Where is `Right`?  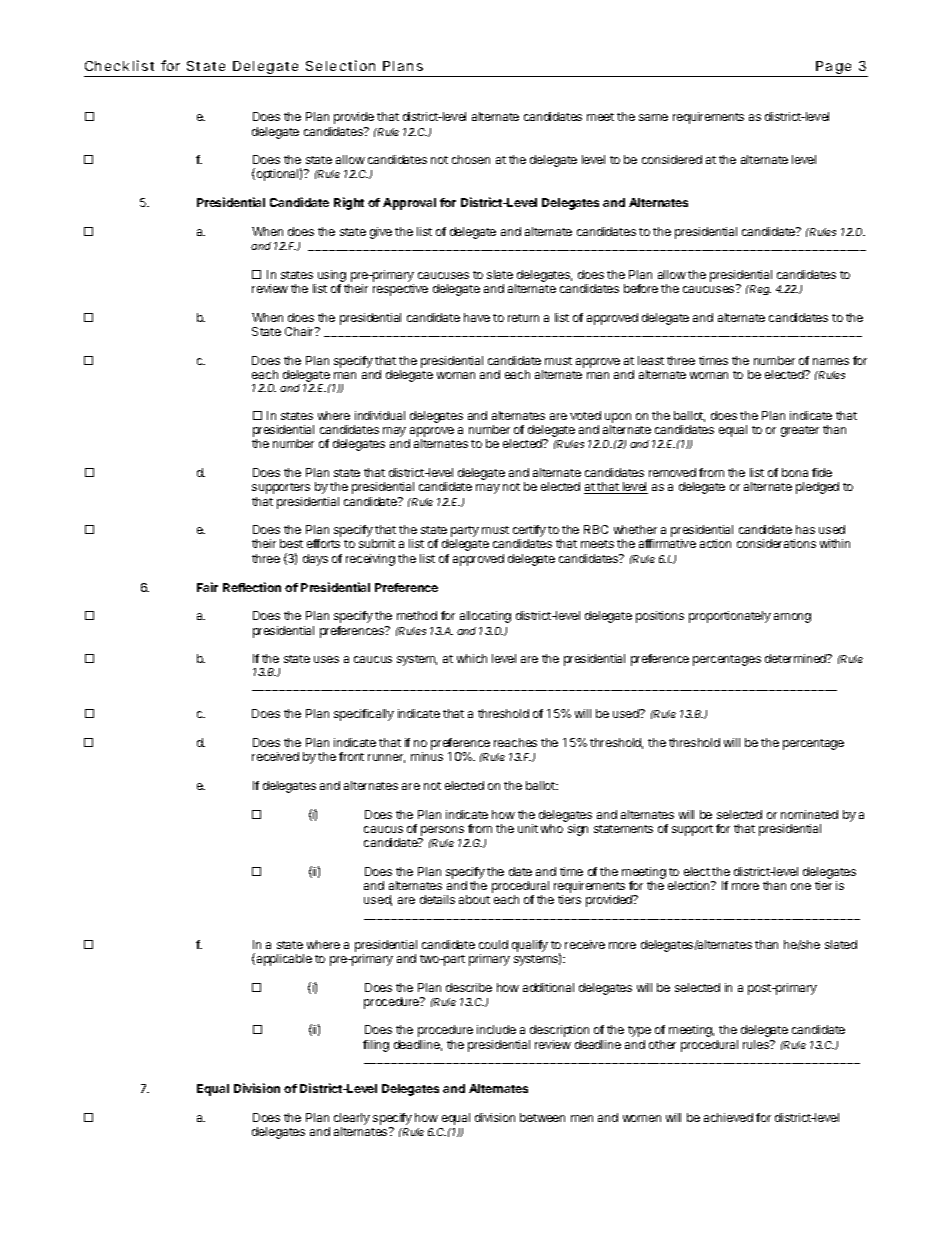
Right is located at coordinates (349, 203).
